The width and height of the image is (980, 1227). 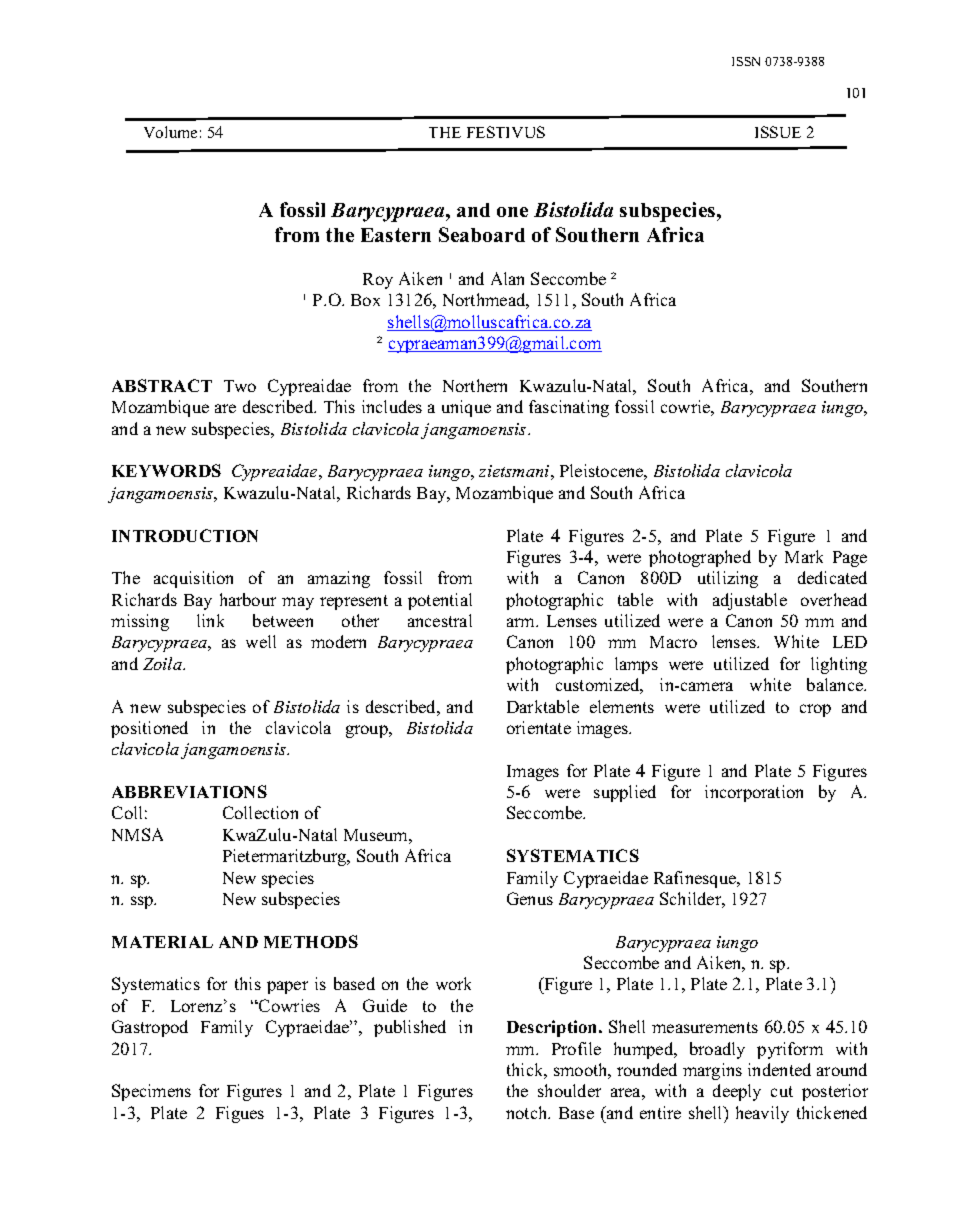 What do you see at coordinates (522, 622) in the image?
I see `arm` at bounding box center [522, 622].
